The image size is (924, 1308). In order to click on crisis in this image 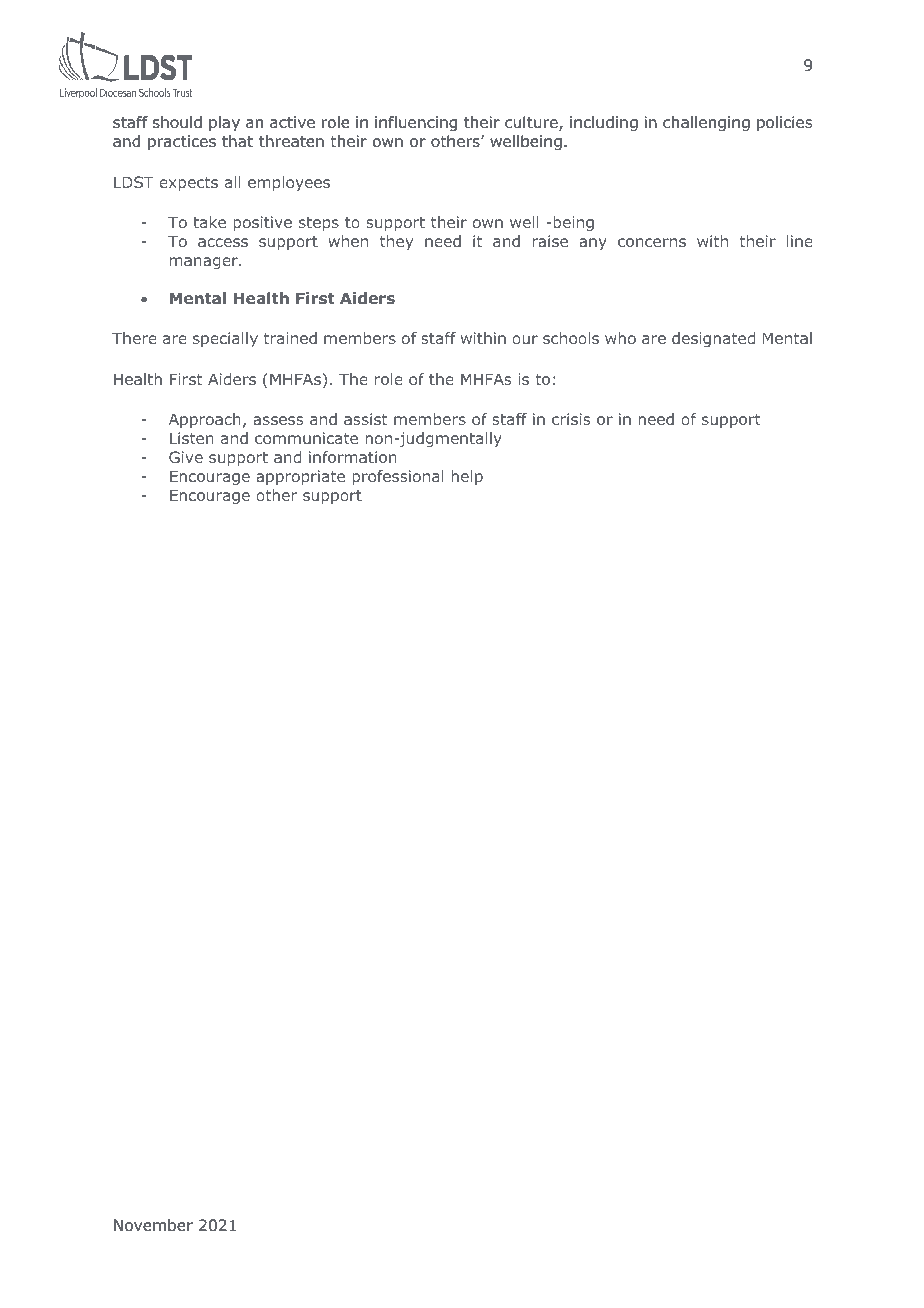, I will do `click(571, 419)`.
